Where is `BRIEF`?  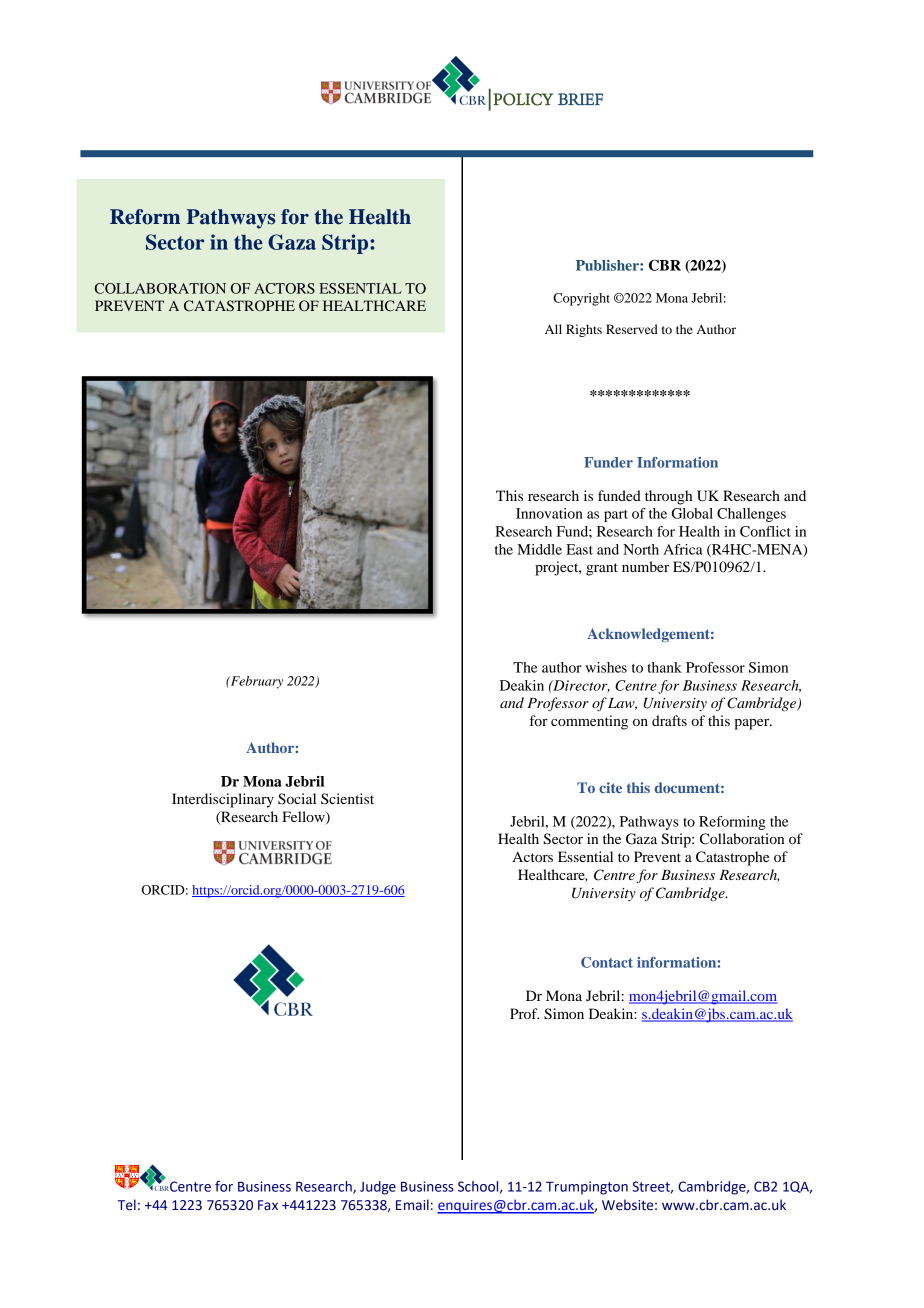 BRIEF is located at coordinates (580, 99).
